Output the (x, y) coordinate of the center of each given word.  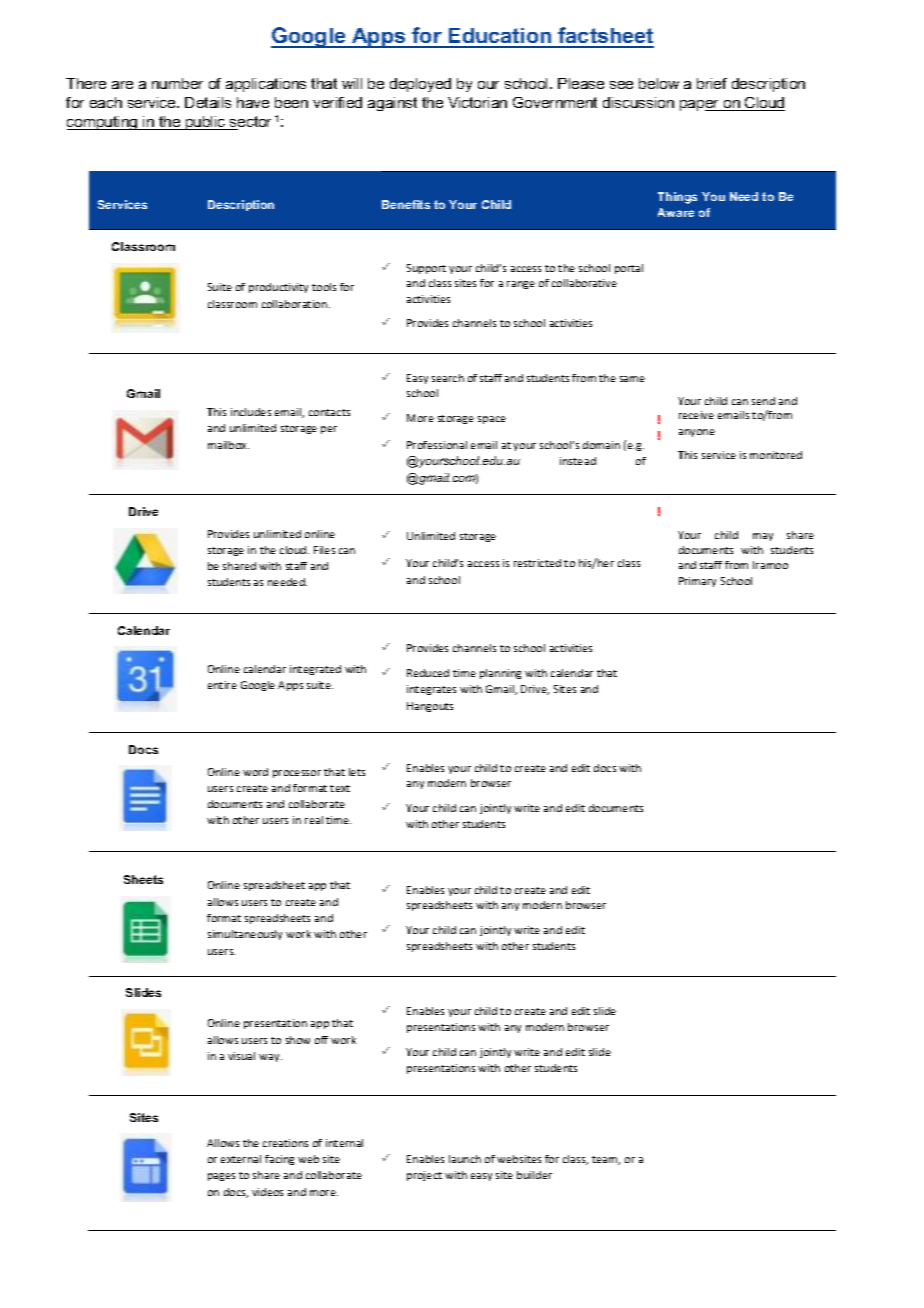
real (314, 820)
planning (500, 674)
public (206, 123)
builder (534, 1175)
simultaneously (245, 935)
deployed (420, 85)
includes (251, 412)
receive (696, 415)
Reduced (428, 673)
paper (701, 105)
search (448, 378)
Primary (697, 582)
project (424, 1176)
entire (222, 685)
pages (221, 1177)
